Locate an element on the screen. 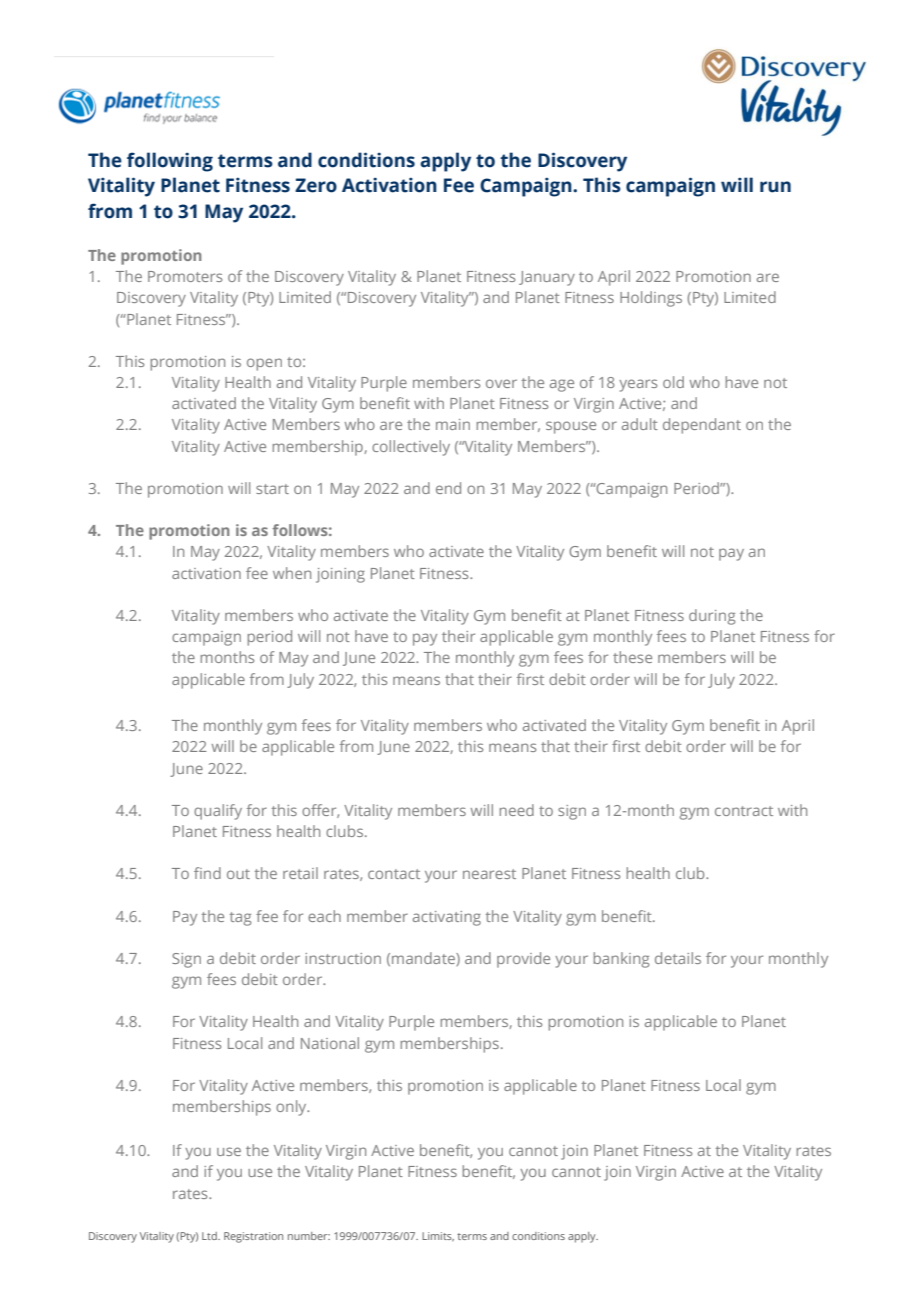 Image resolution: width=924 pixels, height=1309 pixels. details is located at coordinates (678, 958).
